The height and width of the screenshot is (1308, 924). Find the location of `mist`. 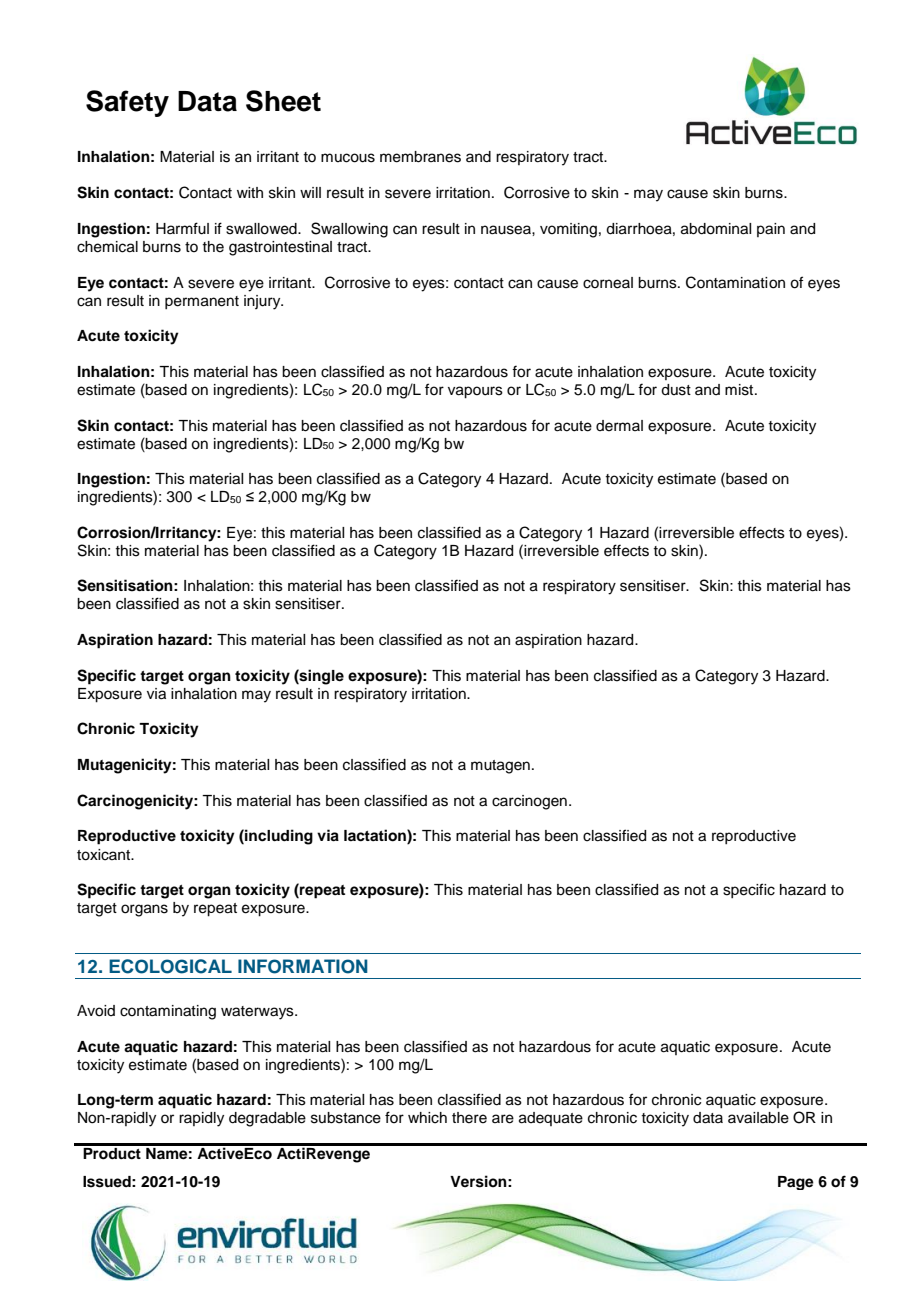

mist is located at coordinates (740, 390).
